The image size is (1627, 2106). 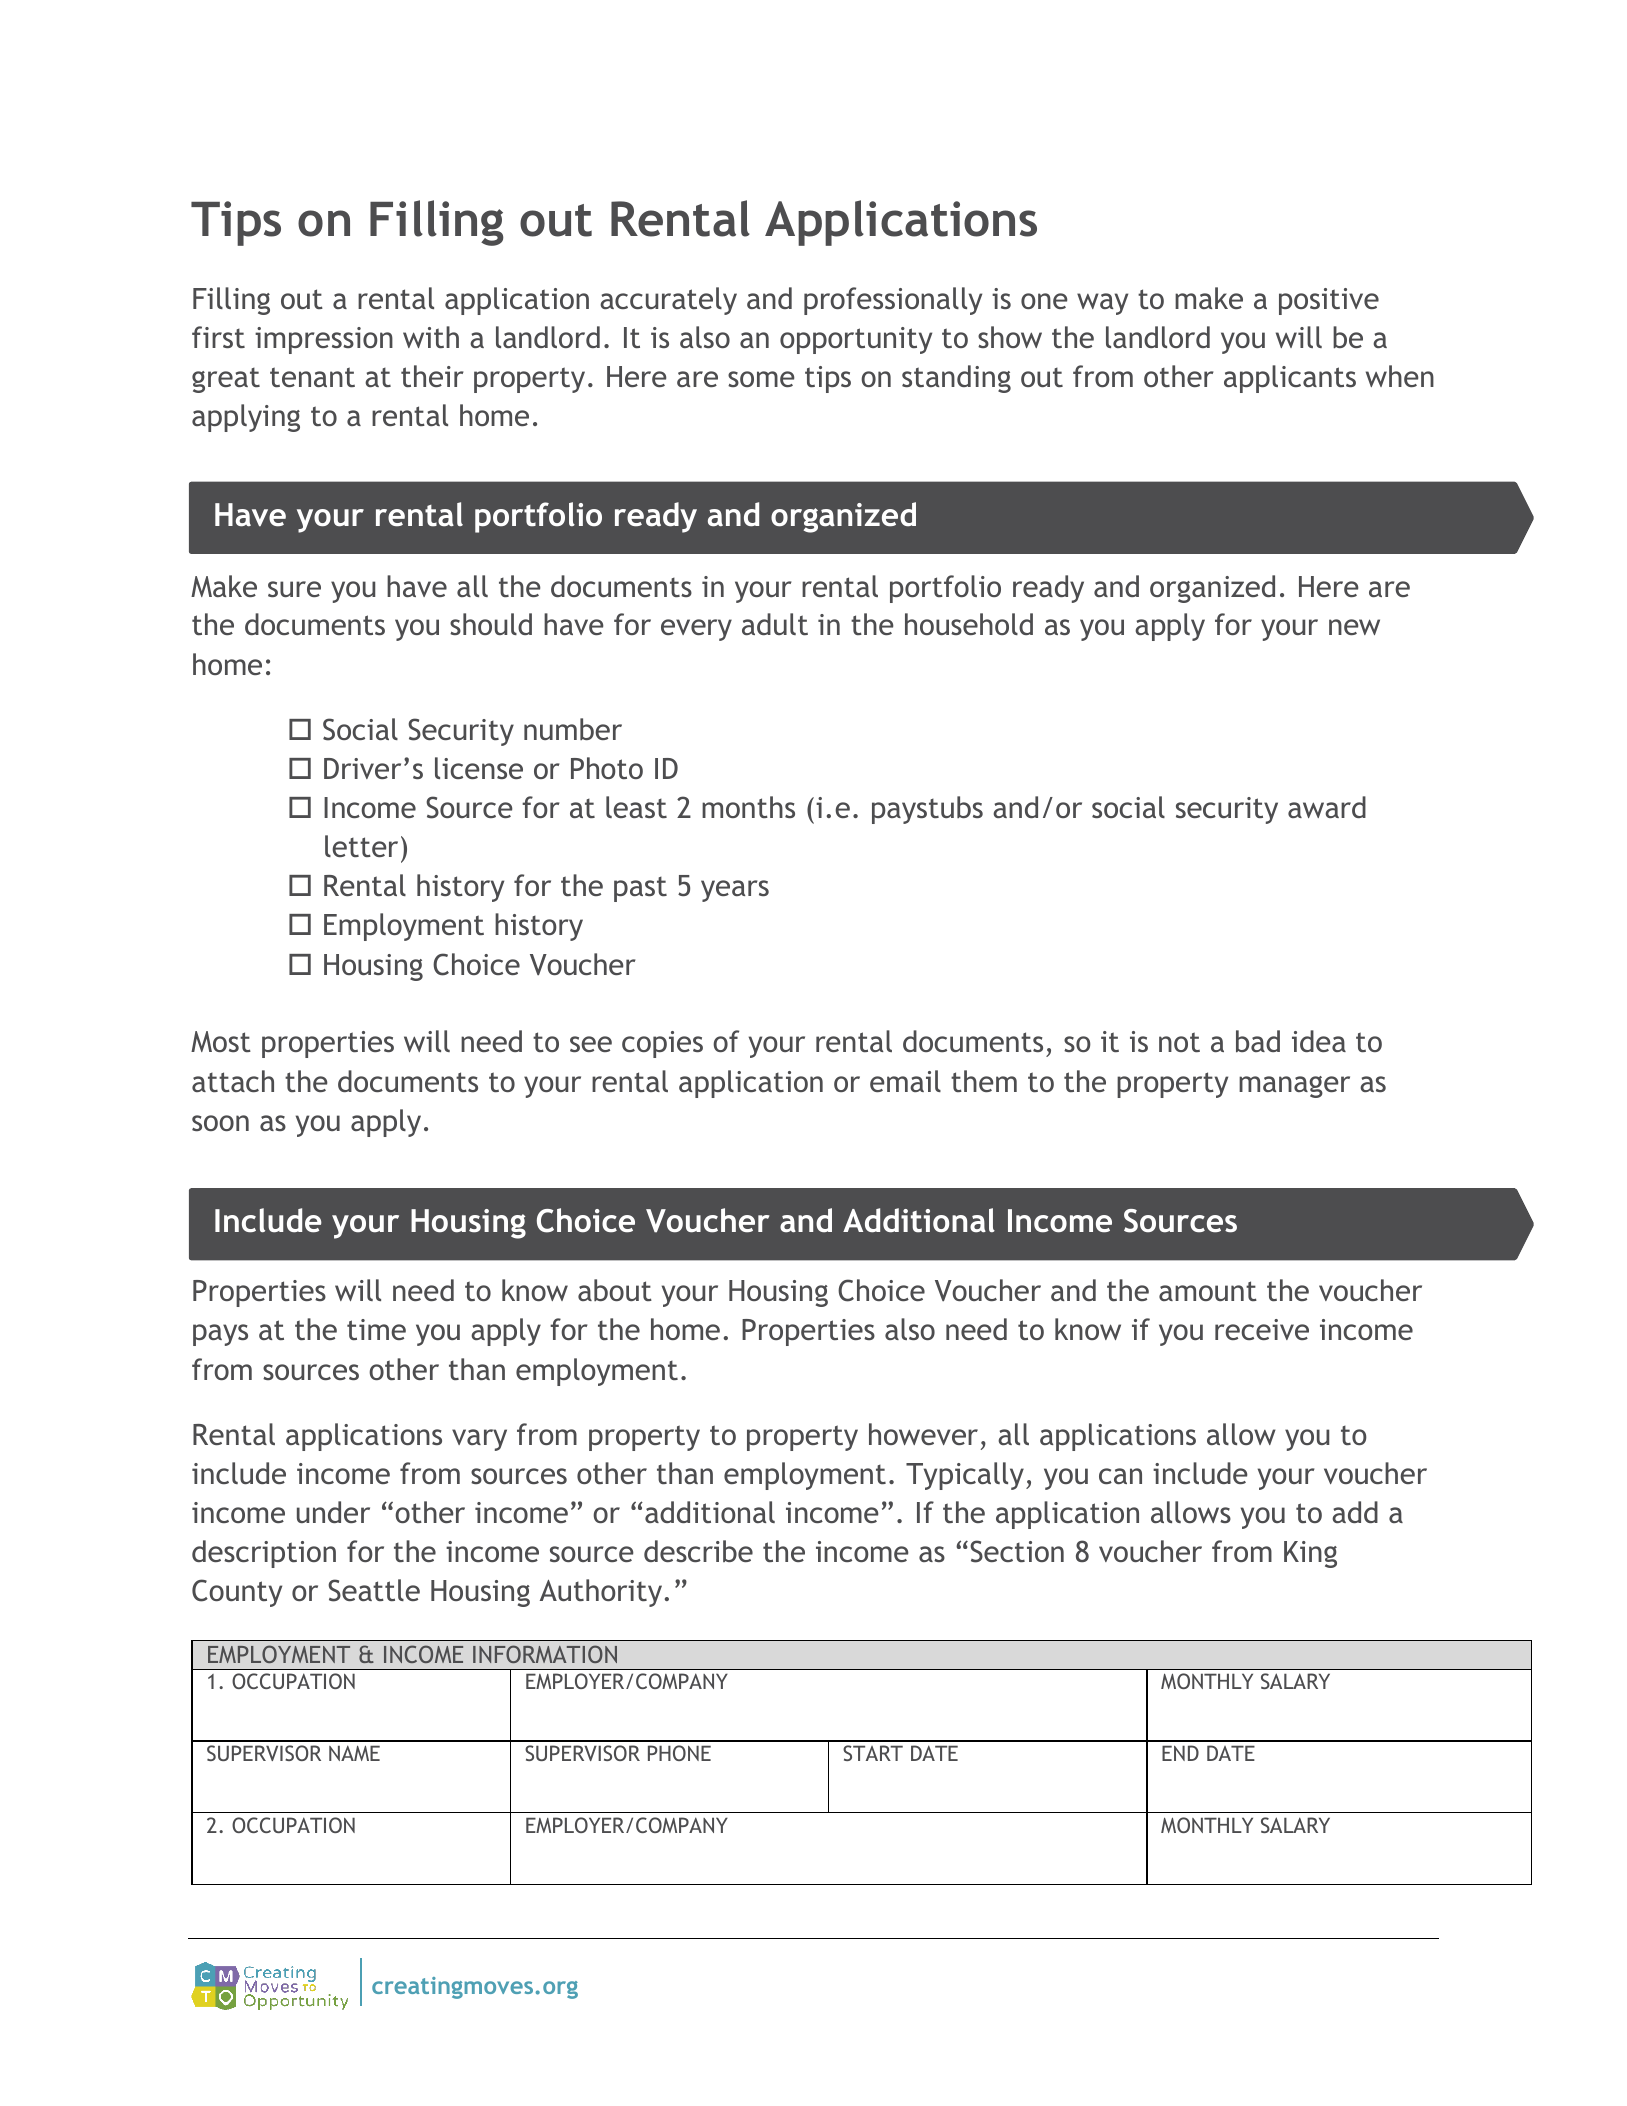 I want to click on time, so click(x=376, y=1329).
